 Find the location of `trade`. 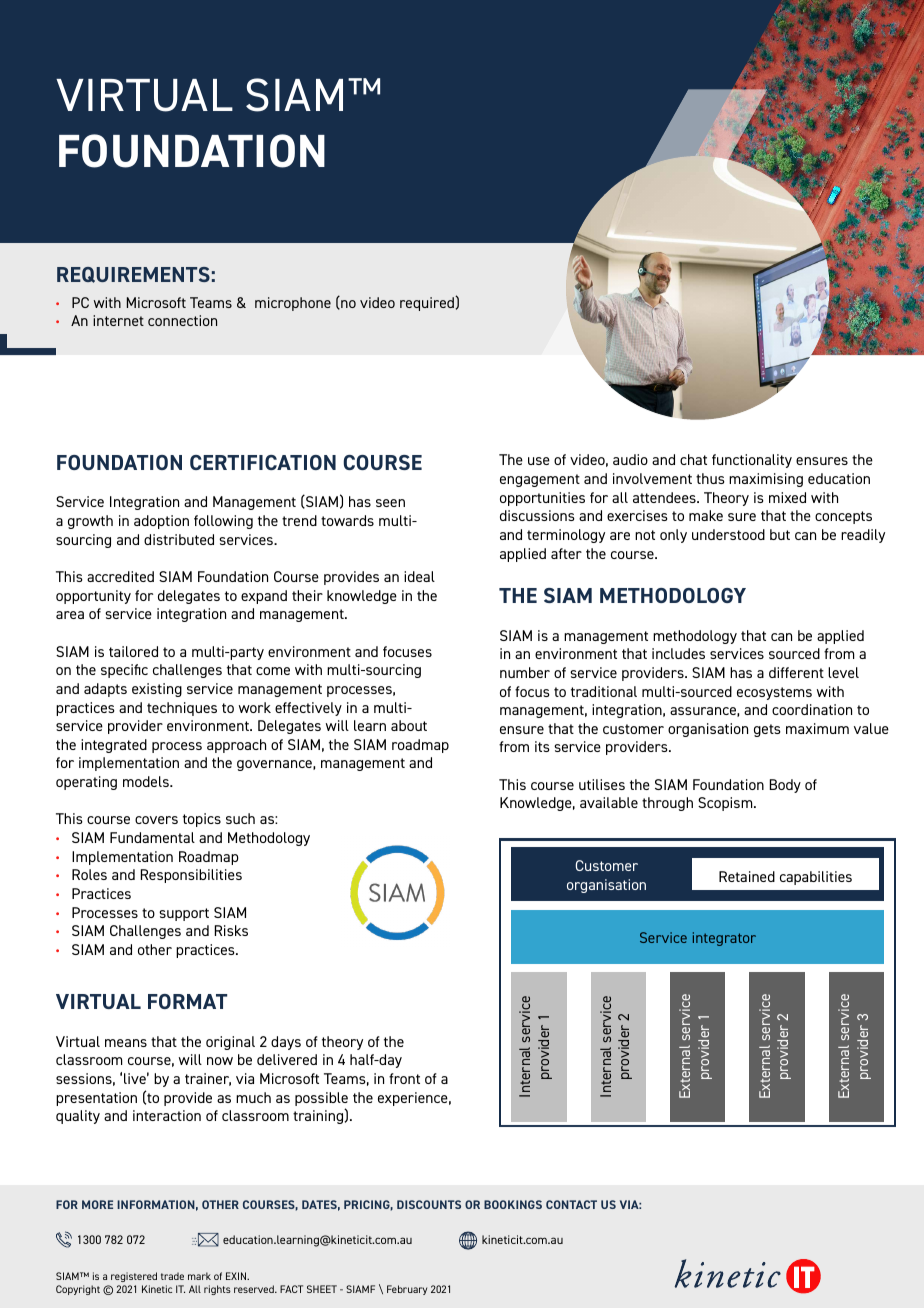

trade is located at coordinates (172, 1276).
